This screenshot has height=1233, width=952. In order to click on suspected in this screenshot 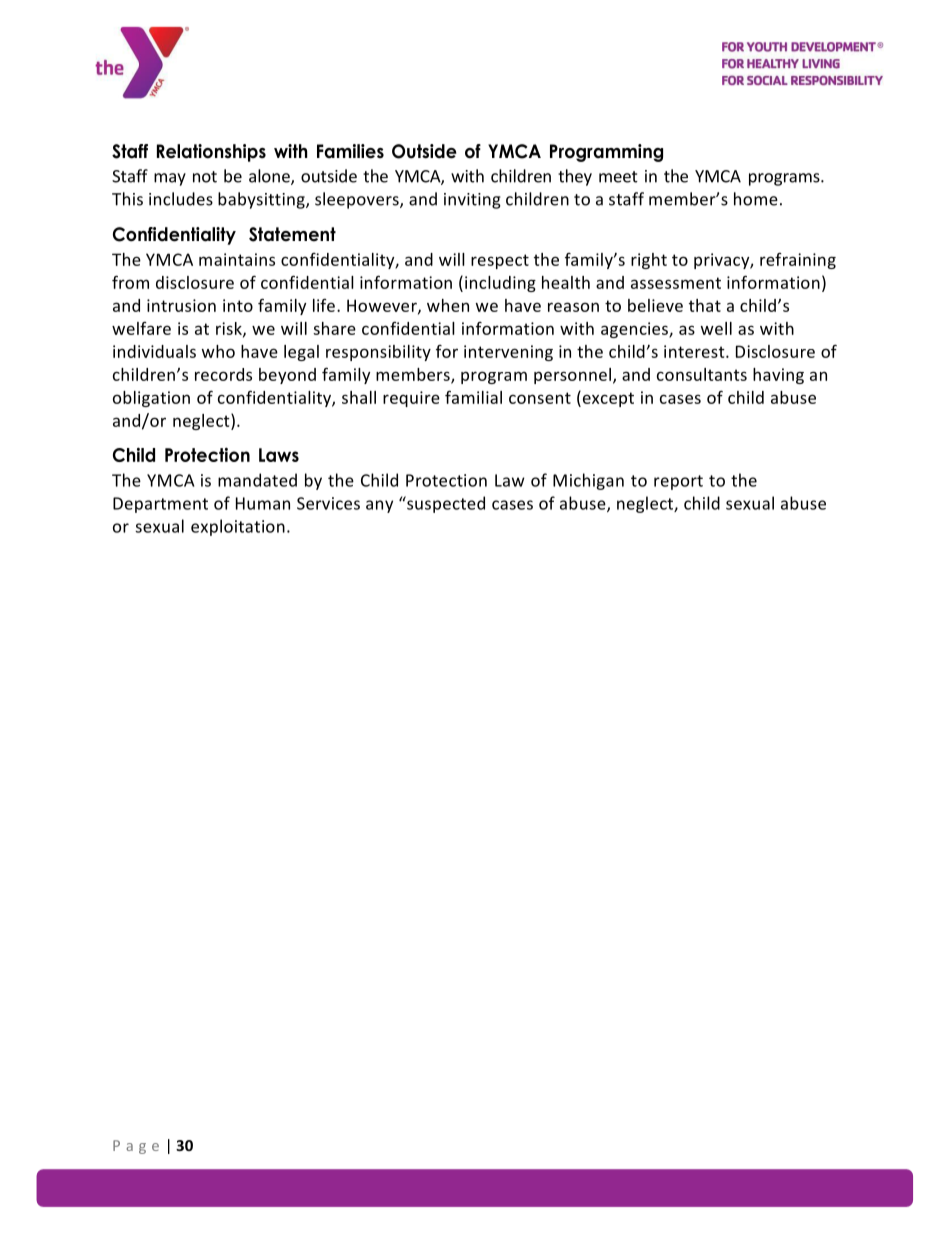, I will do `click(445, 504)`.
